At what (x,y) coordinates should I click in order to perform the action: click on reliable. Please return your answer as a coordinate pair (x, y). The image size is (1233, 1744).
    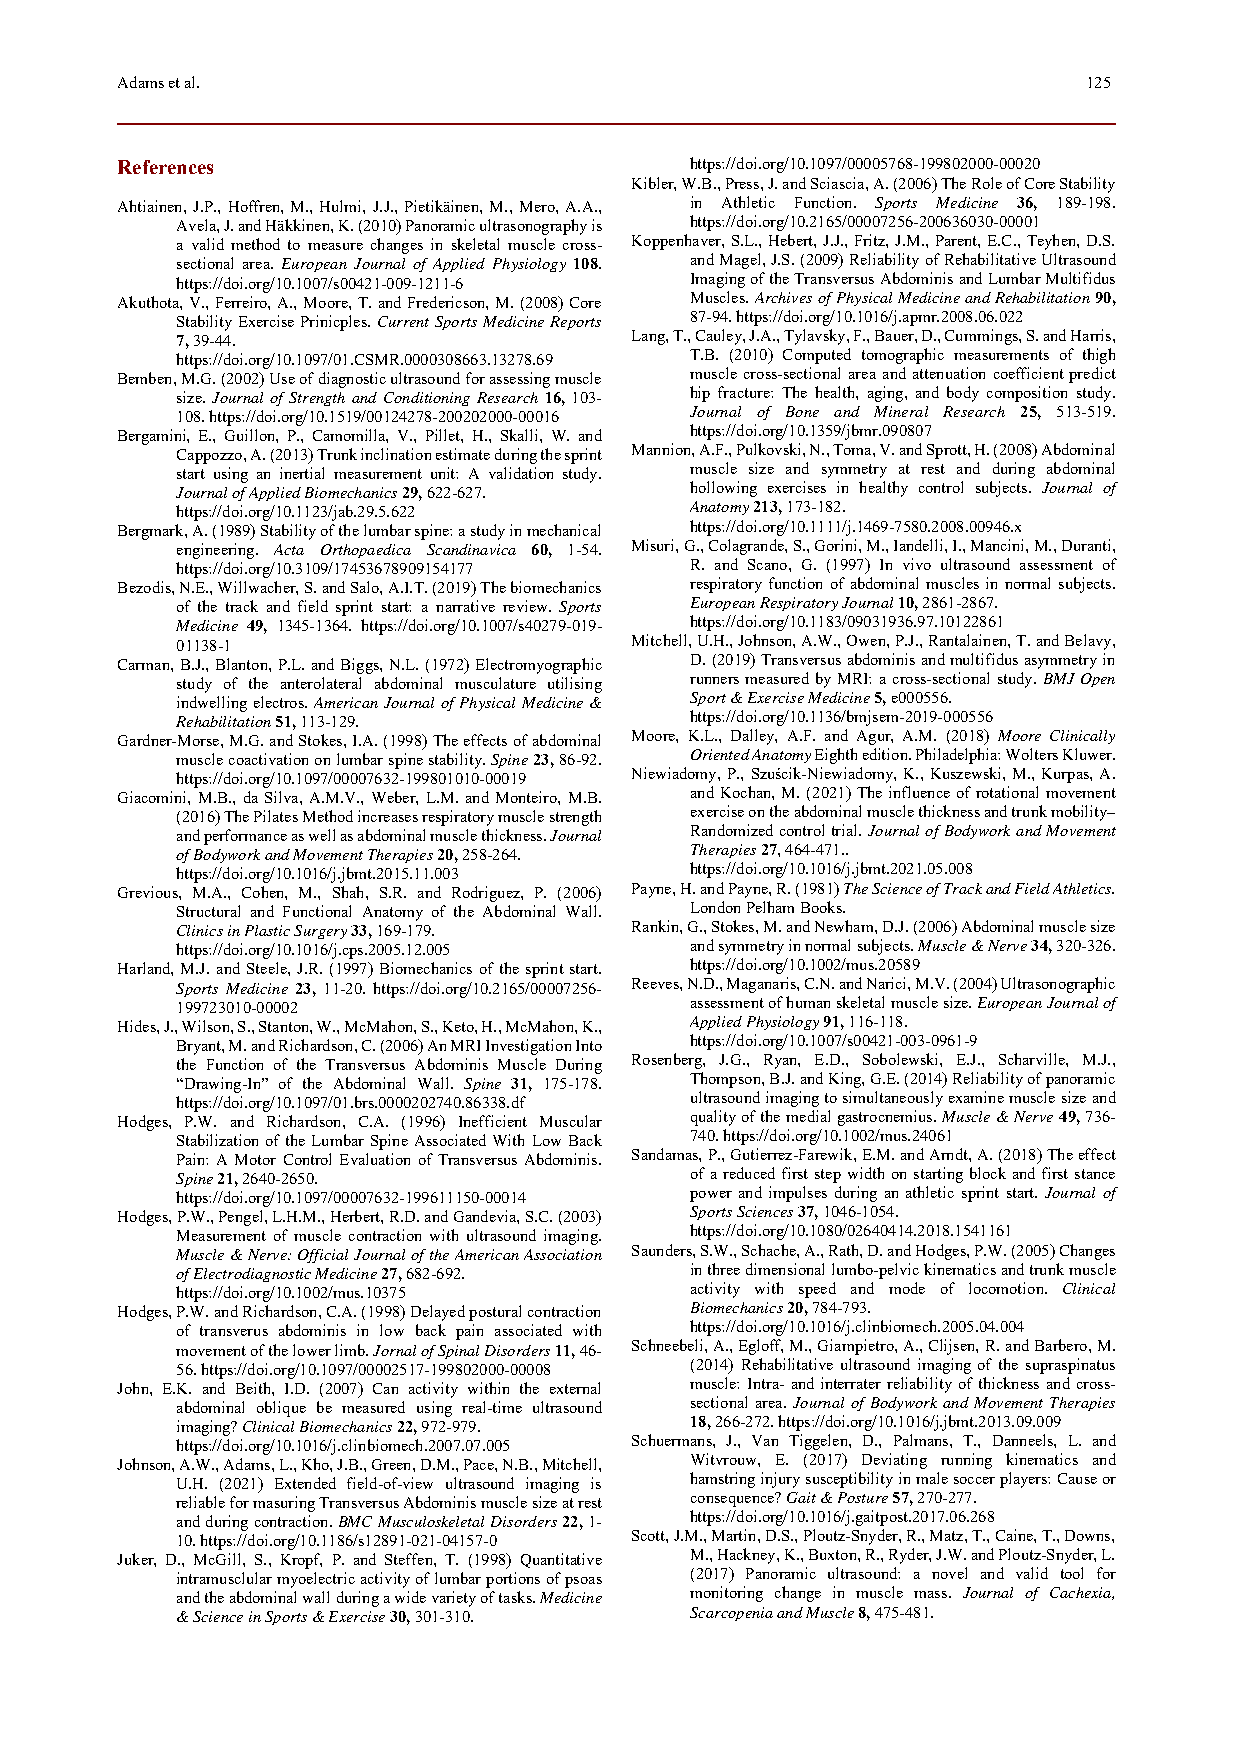
    Looking at the image, I should click on (200, 1502).
